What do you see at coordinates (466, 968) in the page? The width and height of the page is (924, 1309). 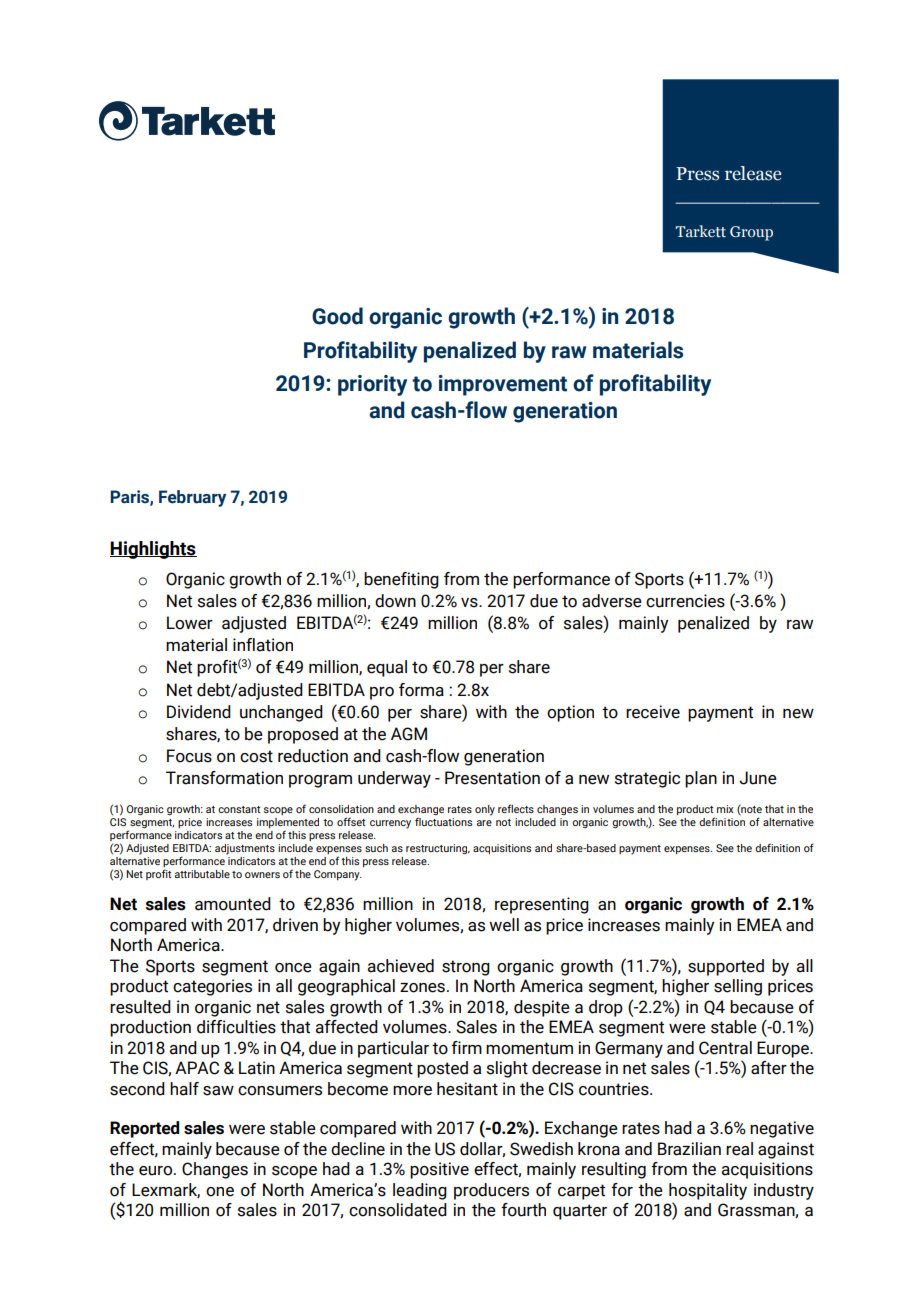 I see `strong` at bounding box center [466, 968].
